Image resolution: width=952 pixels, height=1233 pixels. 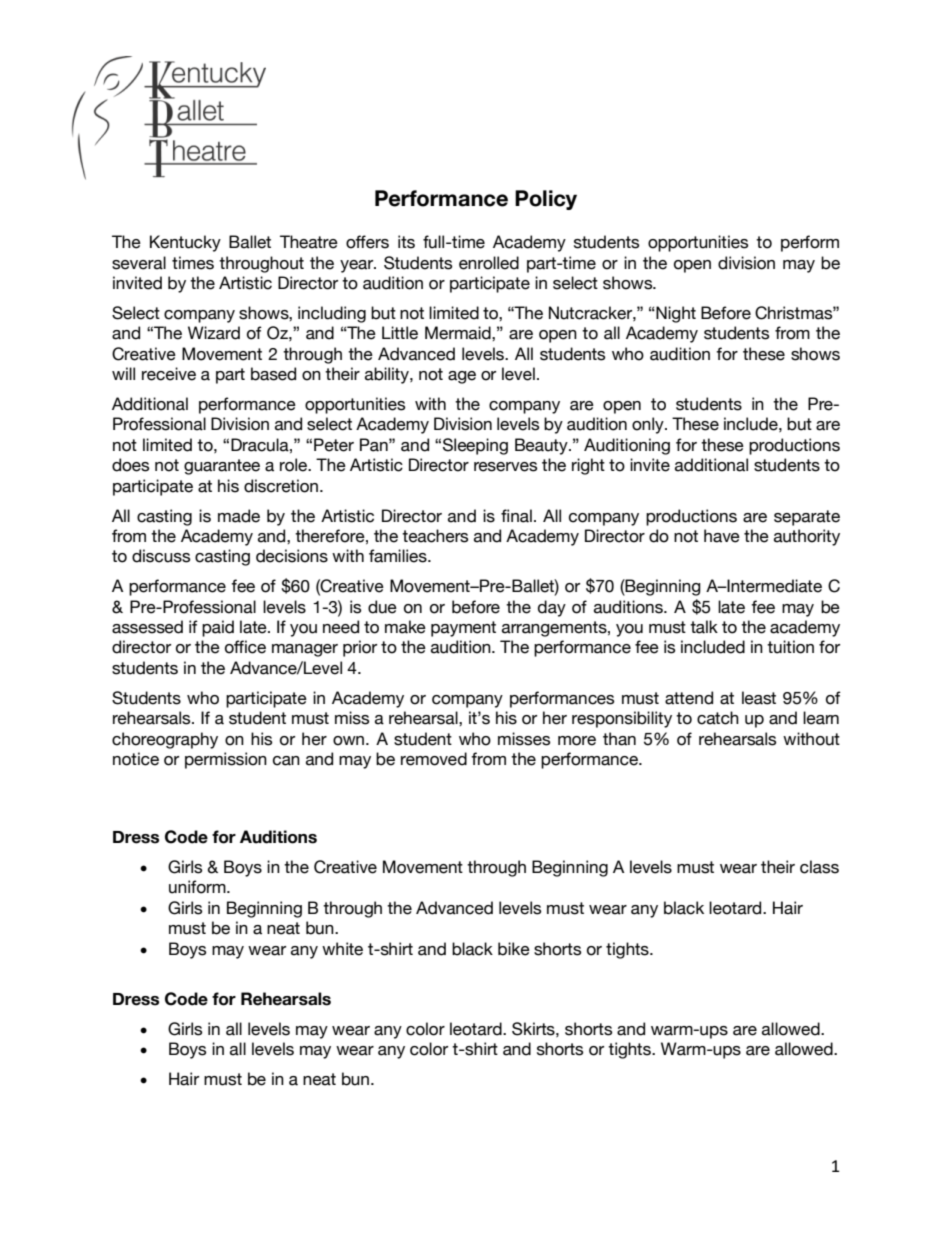 I want to click on catch, so click(x=718, y=718).
